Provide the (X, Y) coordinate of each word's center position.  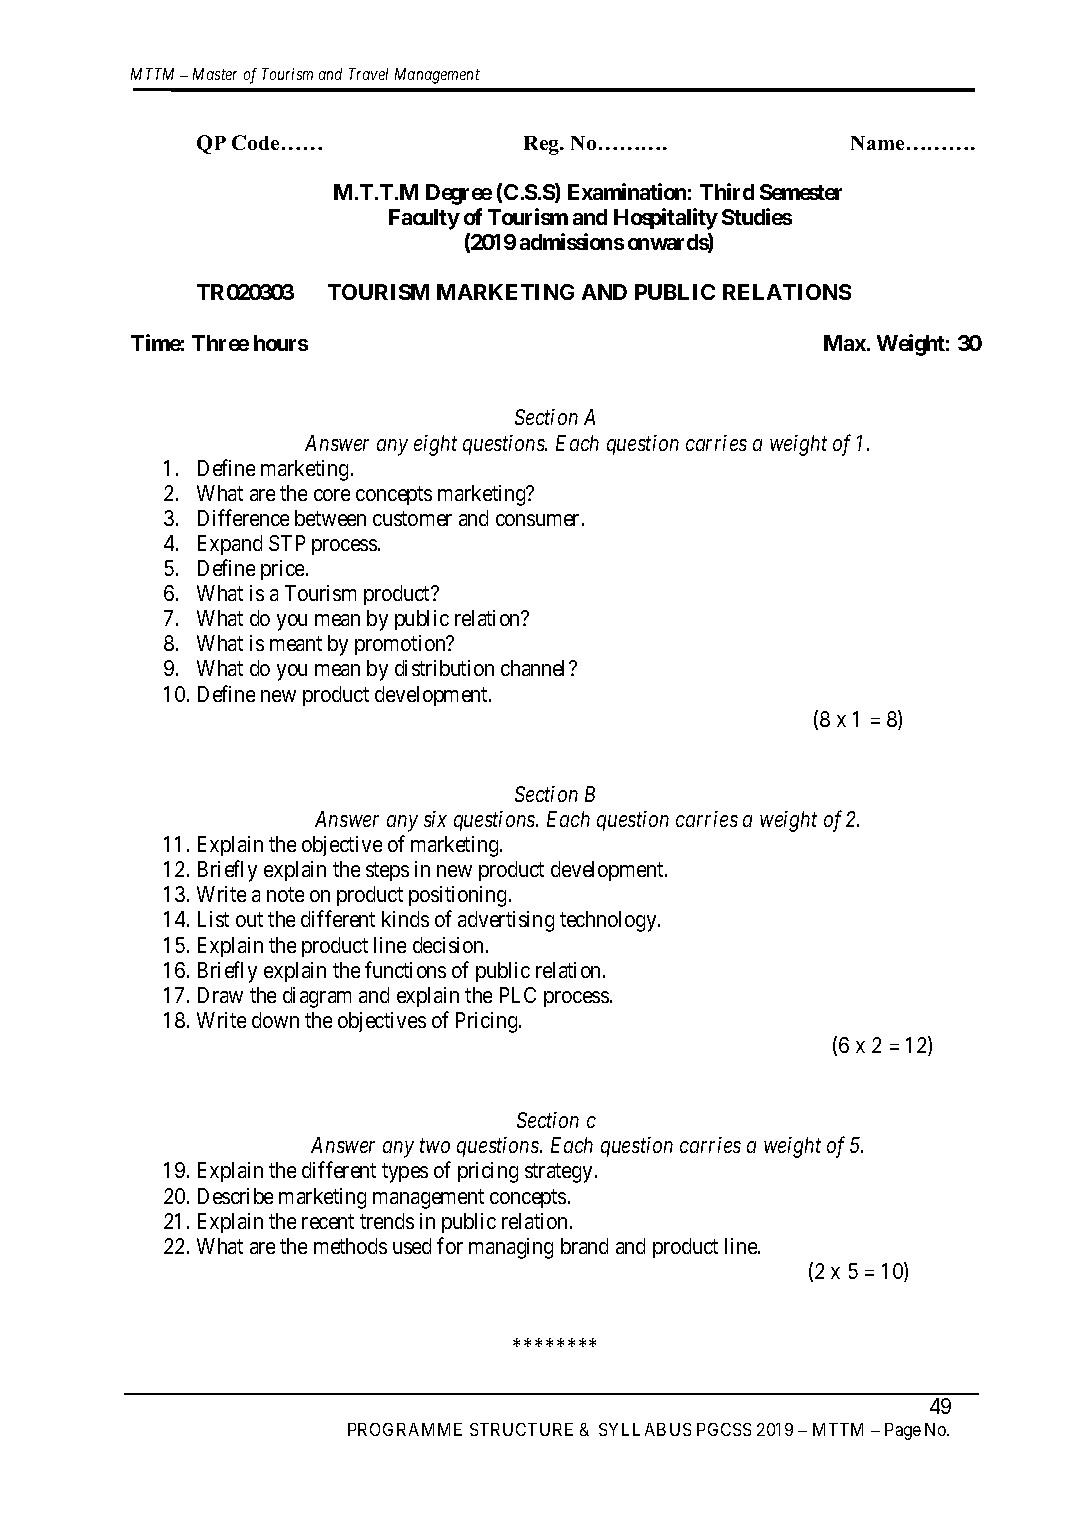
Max (846, 343)
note (285, 895)
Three (220, 343)
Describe (235, 1196)
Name (877, 143)
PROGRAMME (405, 1429)
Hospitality (666, 219)
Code (255, 142)
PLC (518, 995)
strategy (560, 1173)
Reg (543, 145)
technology (609, 921)
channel (535, 668)
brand (584, 1246)
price (284, 570)
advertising (506, 921)
